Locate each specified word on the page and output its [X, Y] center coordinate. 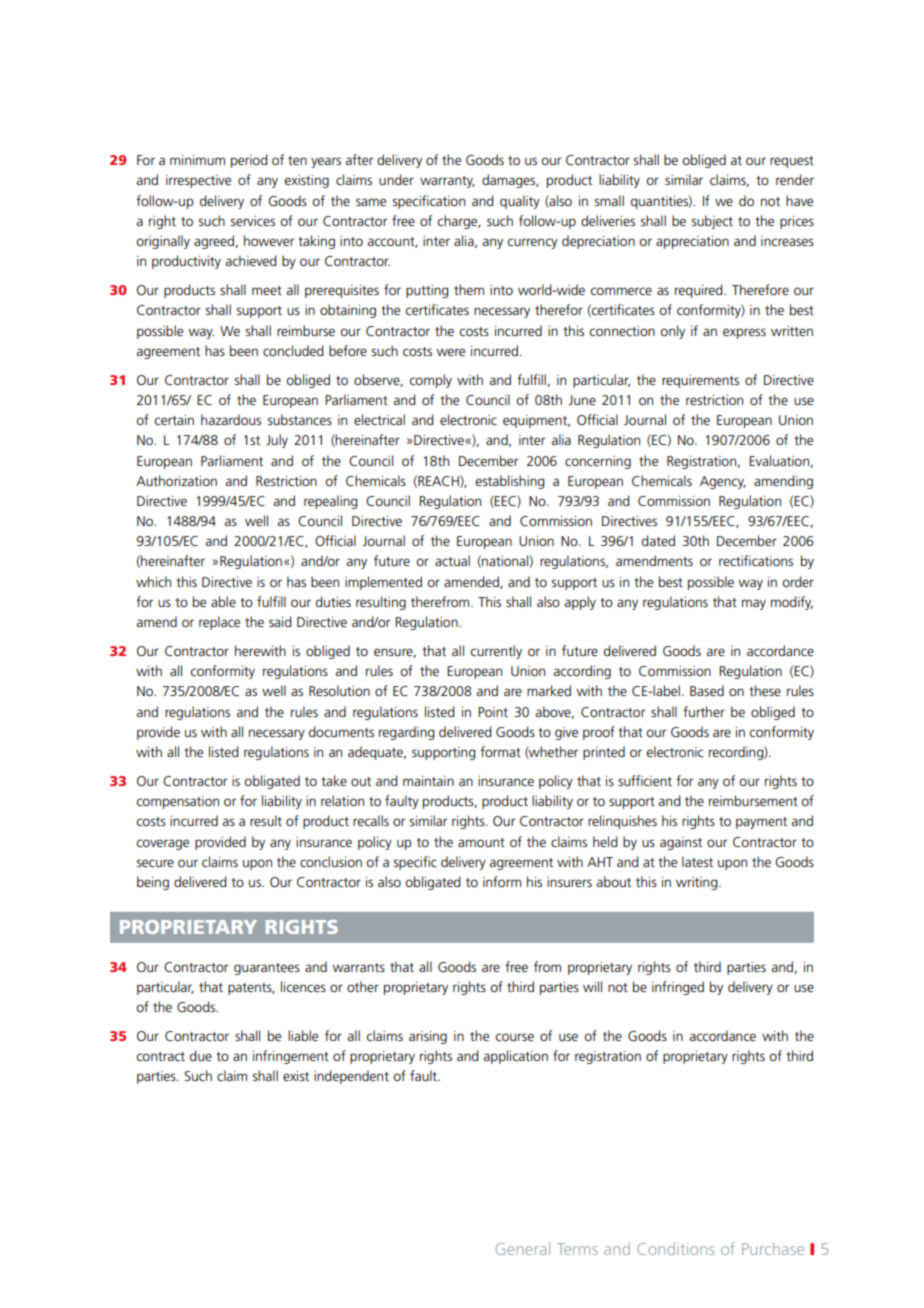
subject [712, 222]
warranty [447, 182]
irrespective [198, 181]
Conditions [675, 1248]
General [522, 1248]
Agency [723, 482]
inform [502, 881]
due [201, 1055]
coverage [163, 844]
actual [452, 560]
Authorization [176, 480]
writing [698, 883]
